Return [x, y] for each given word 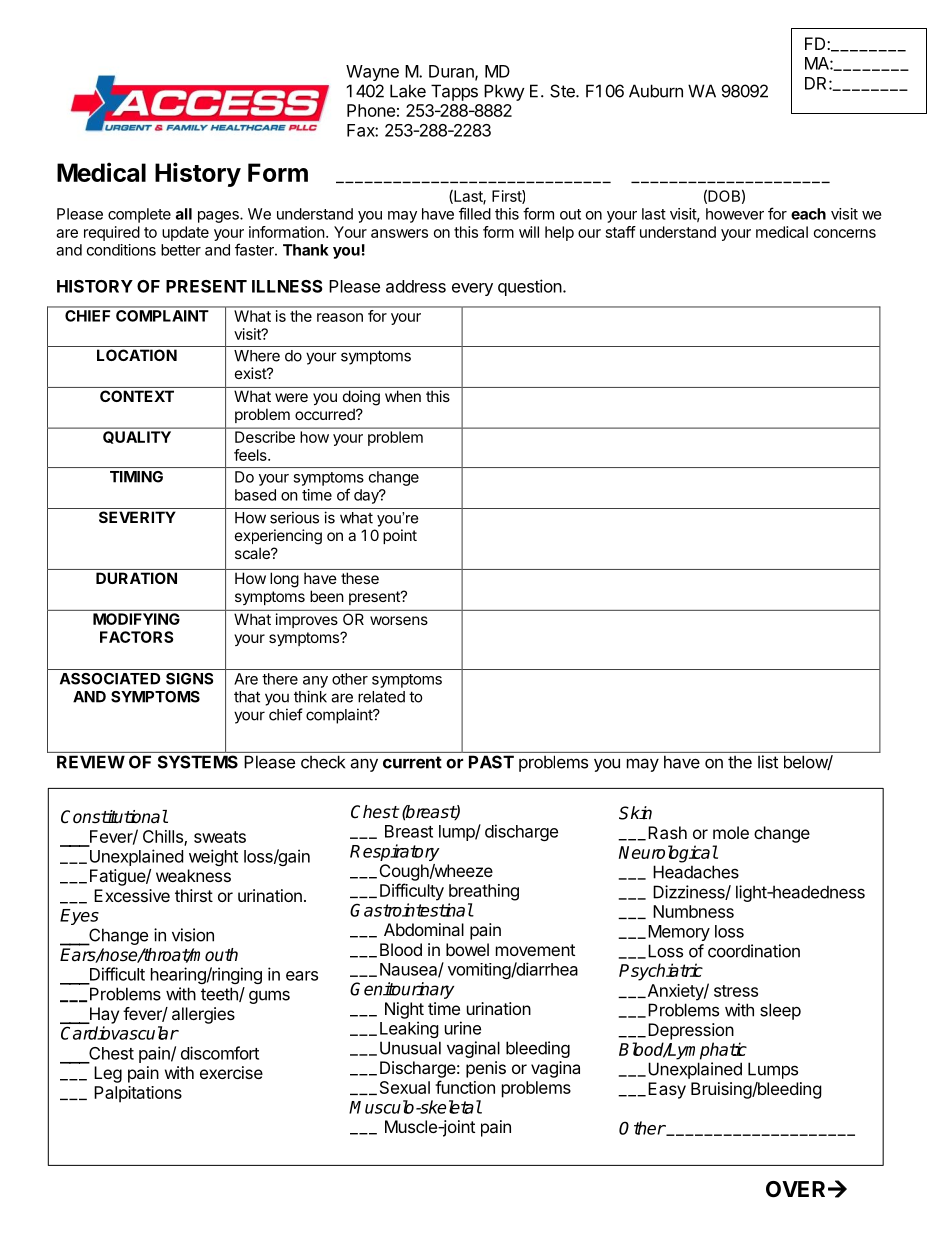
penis [486, 1069]
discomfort [220, 1053]
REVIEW [91, 762]
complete [139, 215]
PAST [491, 762]
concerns [845, 233]
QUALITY [137, 437]
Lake [408, 91]
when [403, 396]
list [768, 762]
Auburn [656, 91]
